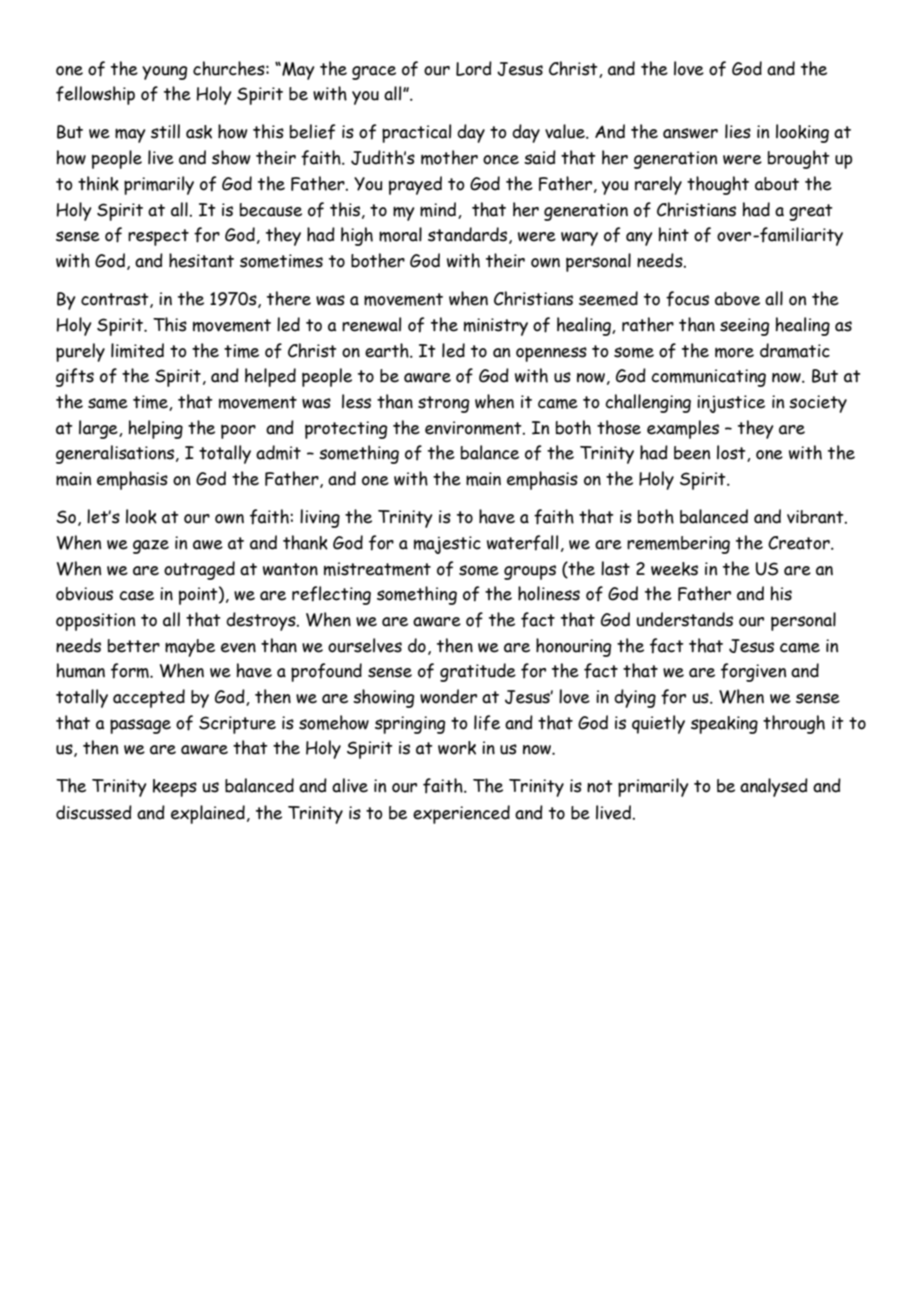  What do you see at coordinates (678, 545) in the screenshot?
I see `remembering` at bounding box center [678, 545].
